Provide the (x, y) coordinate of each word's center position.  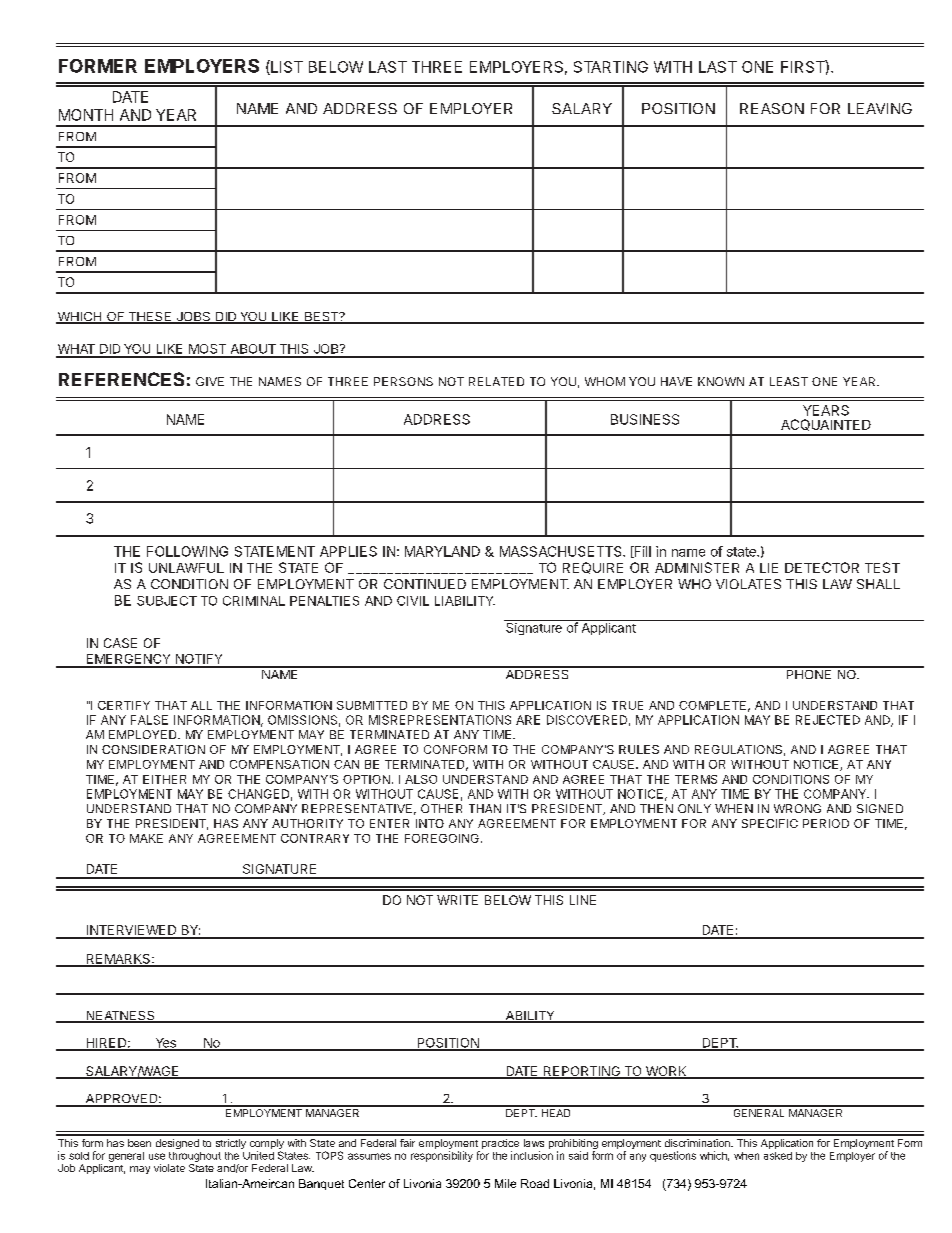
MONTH (86, 115)
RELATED (496, 381)
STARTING (611, 67)
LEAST (789, 381)
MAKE (146, 838)
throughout (195, 1157)
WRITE (457, 900)
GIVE (210, 381)
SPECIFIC (770, 823)
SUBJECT (167, 601)
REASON (772, 108)
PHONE (809, 673)
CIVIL (413, 601)
